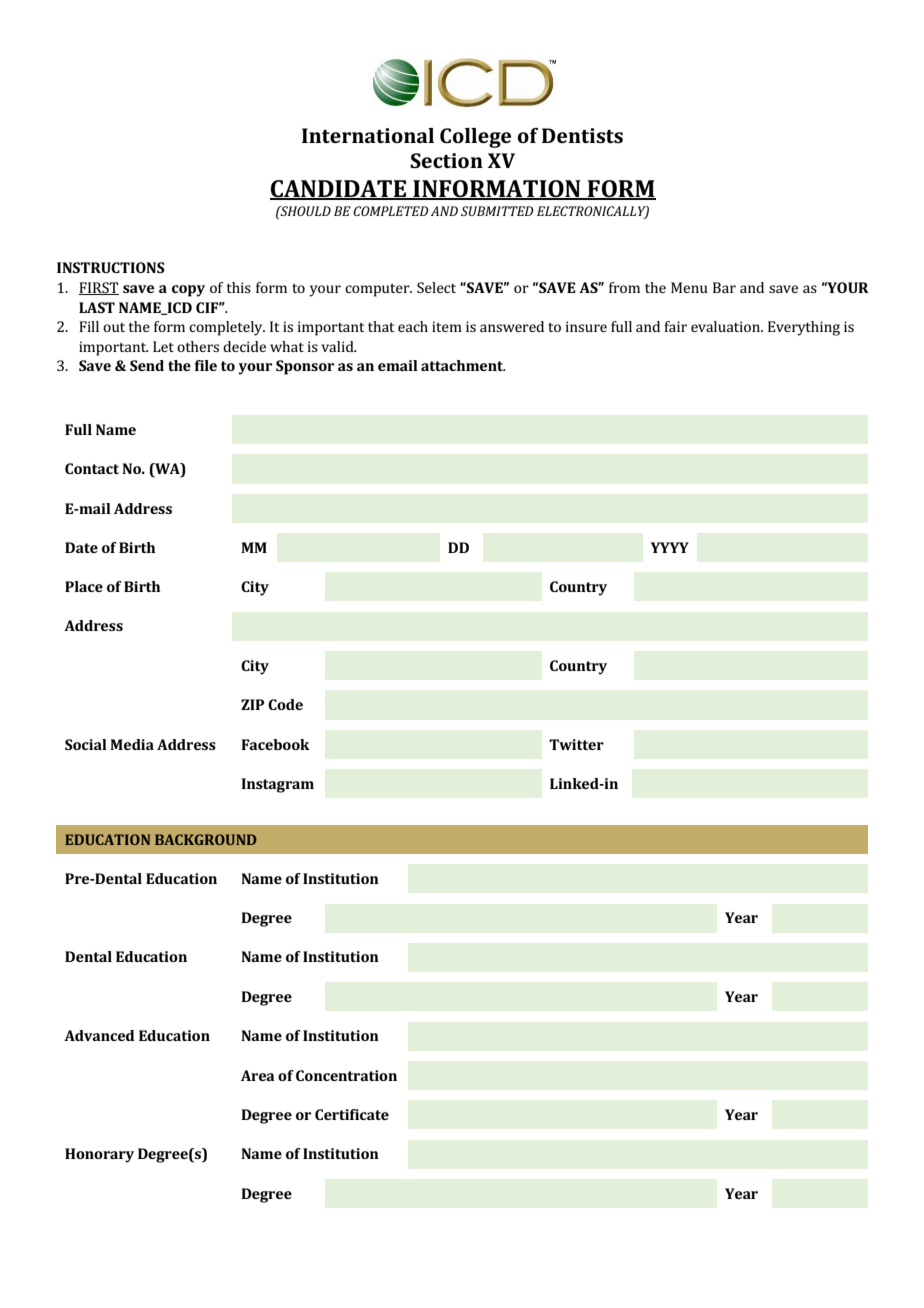  Describe the element at coordinates (92, 468) in the screenshot. I see `Contact` at that location.
